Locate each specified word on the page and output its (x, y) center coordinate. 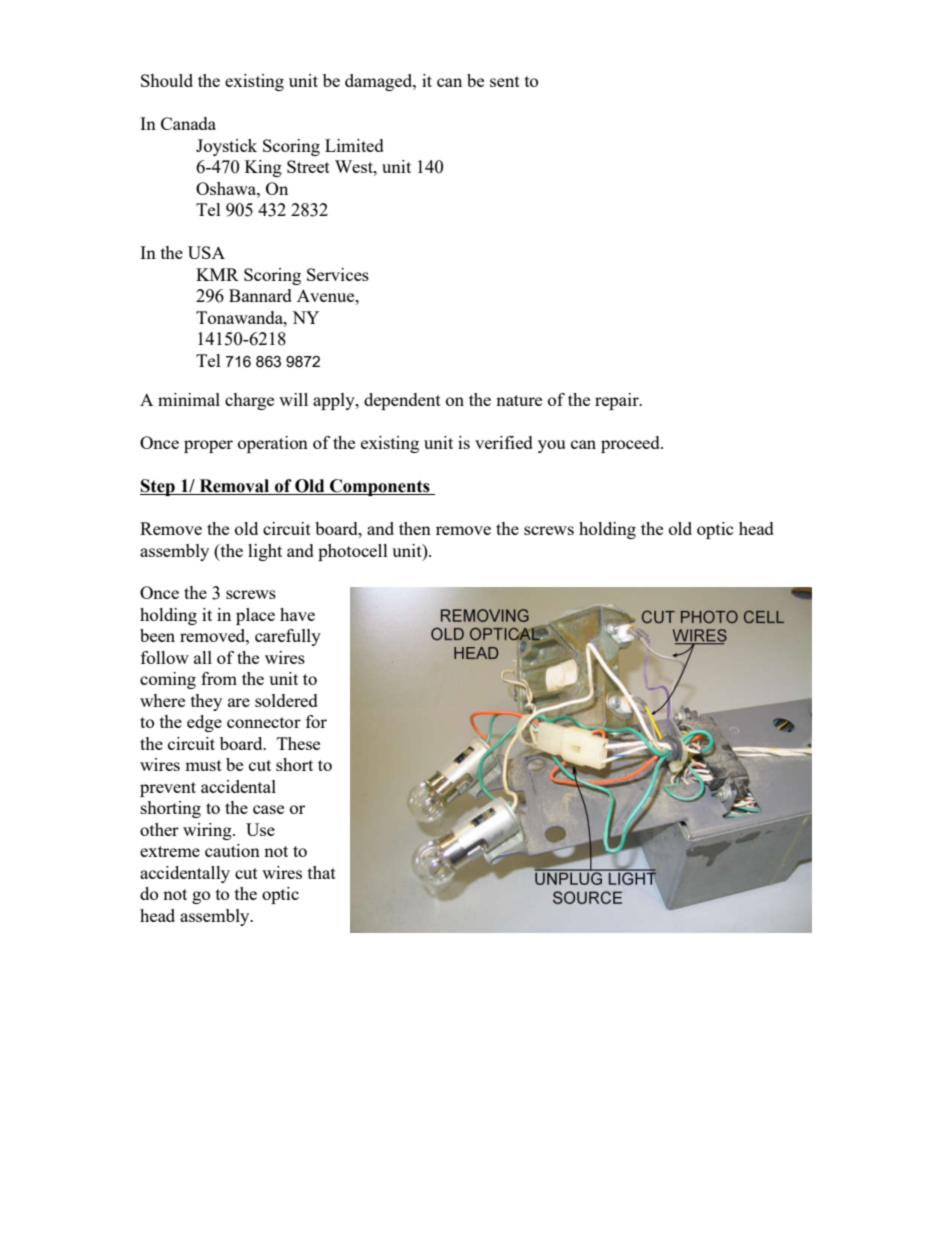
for (316, 721)
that (322, 872)
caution (232, 850)
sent (505, 81)
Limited (354, 145)
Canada (188, 123)
